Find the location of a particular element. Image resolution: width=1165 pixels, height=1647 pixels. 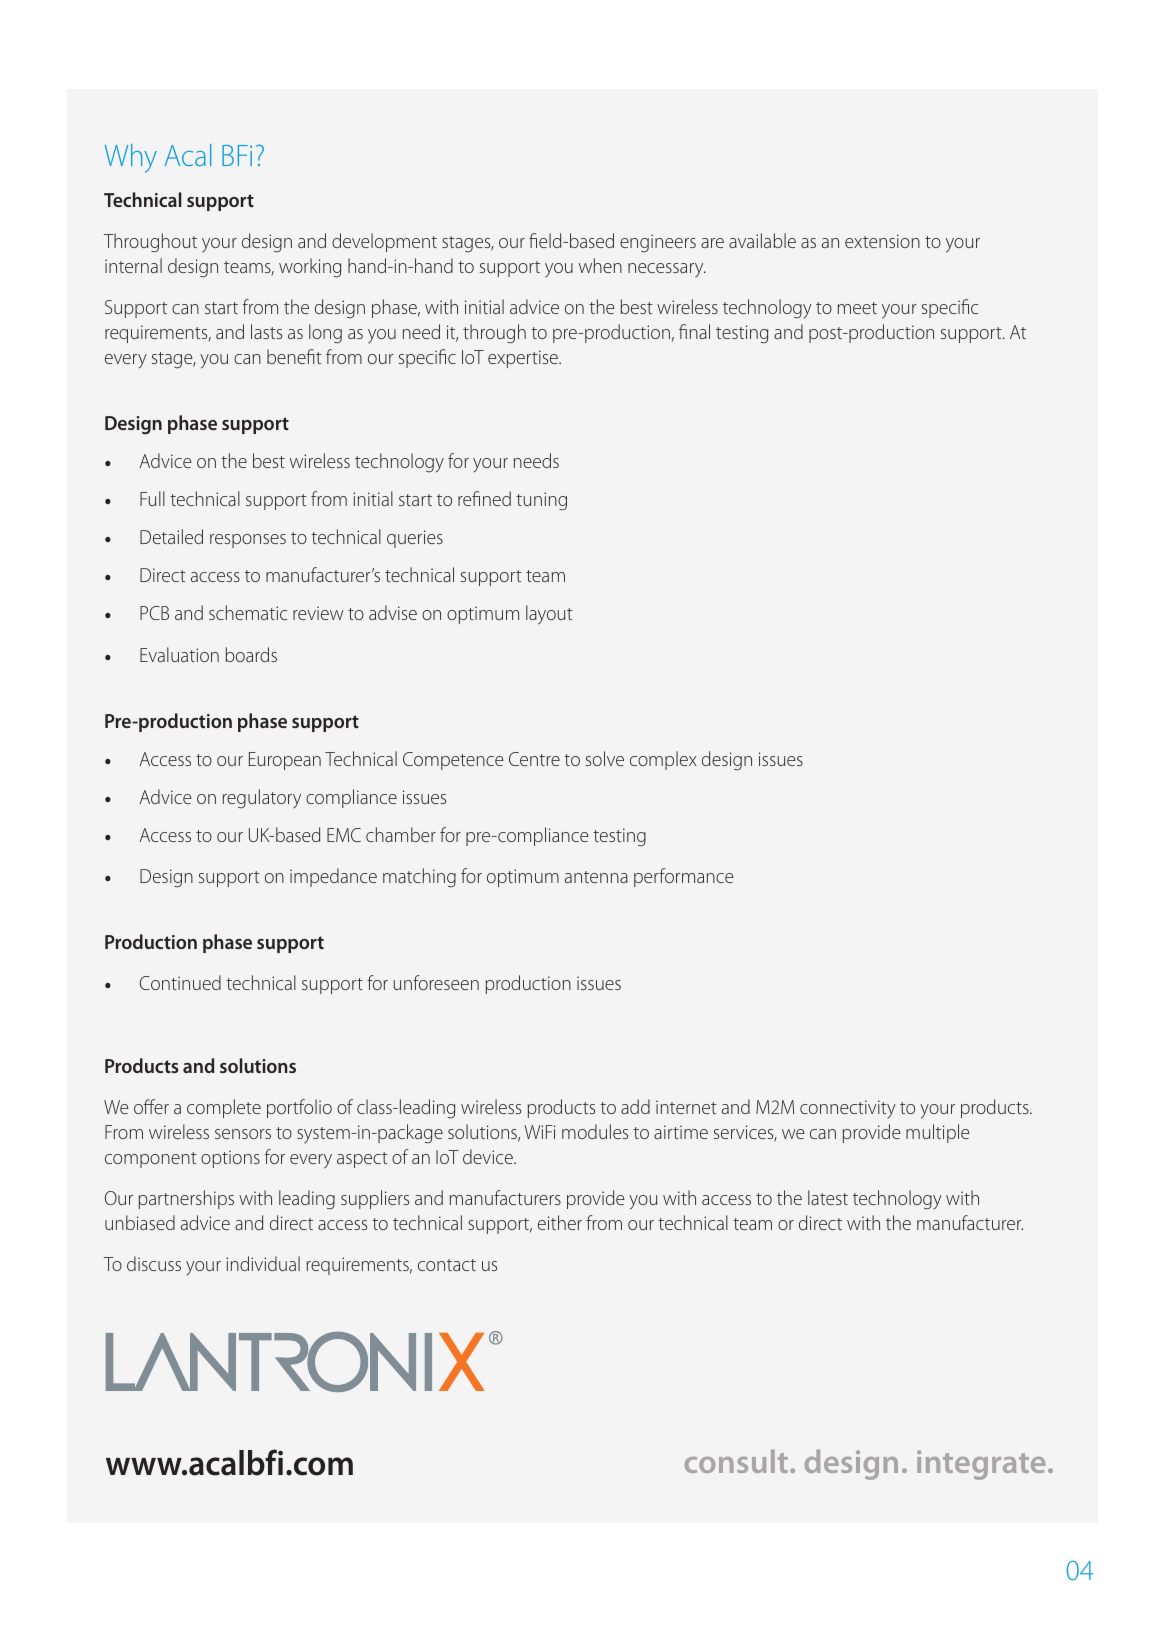

Full is located at coordinates (152, 498).
